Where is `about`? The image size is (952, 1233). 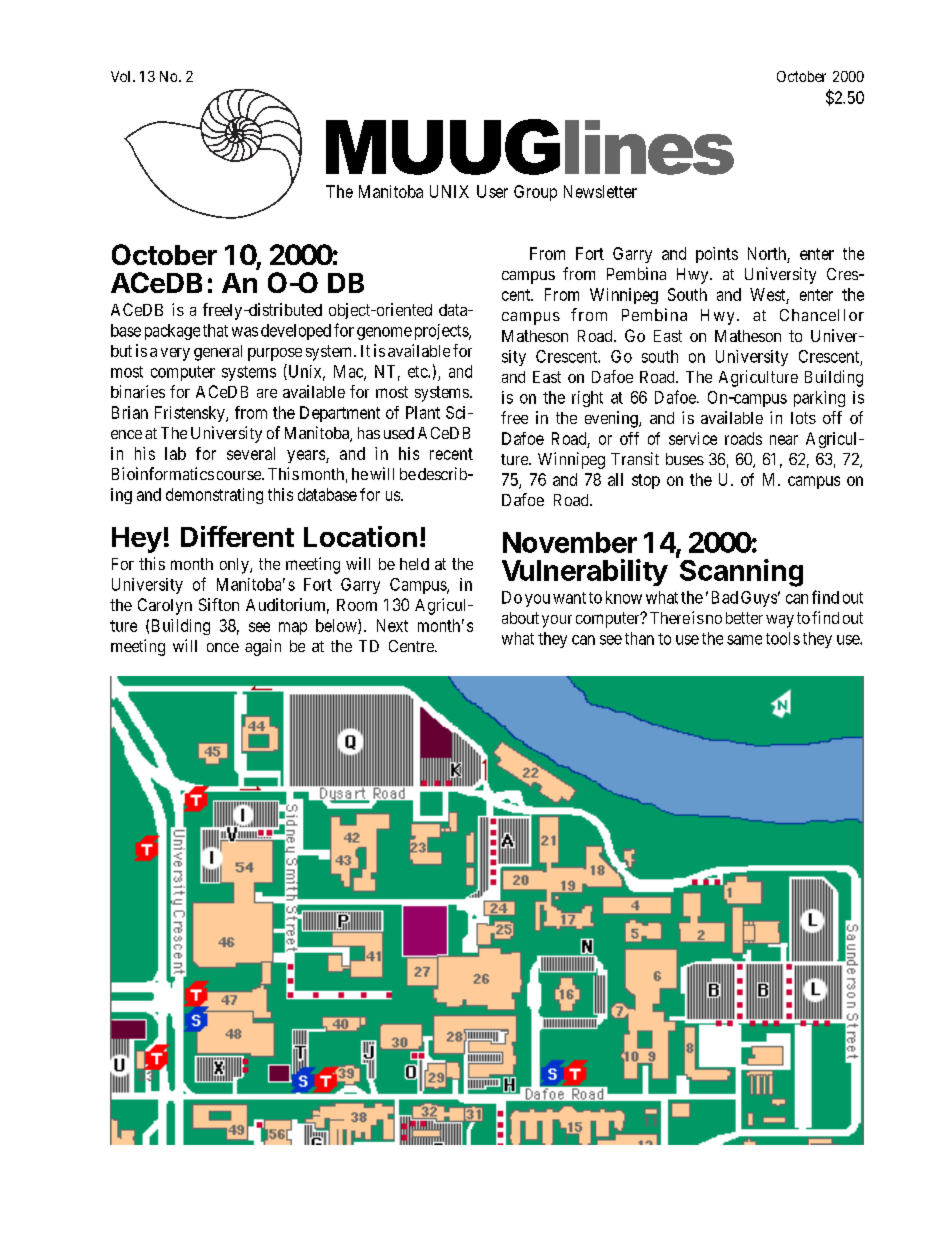 about is located at coordinates (520, 618).
